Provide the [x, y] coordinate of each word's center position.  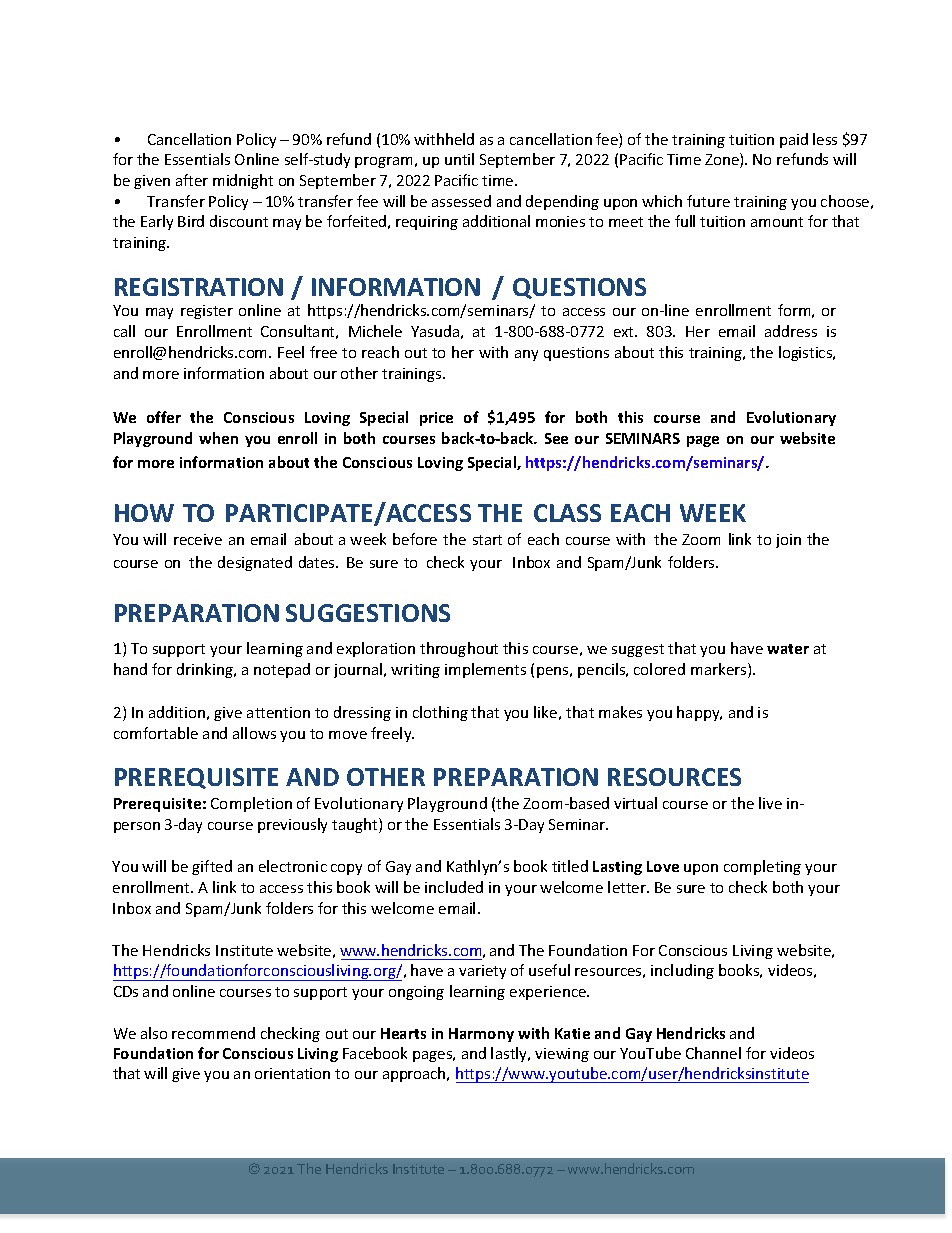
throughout [459, 649]
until [459, 159]
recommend [213, 1033]
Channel [713, 1053]
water [788, 649]
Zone [723, 160]
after [192, 180]
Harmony [481, 1035]
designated [255, 563]
